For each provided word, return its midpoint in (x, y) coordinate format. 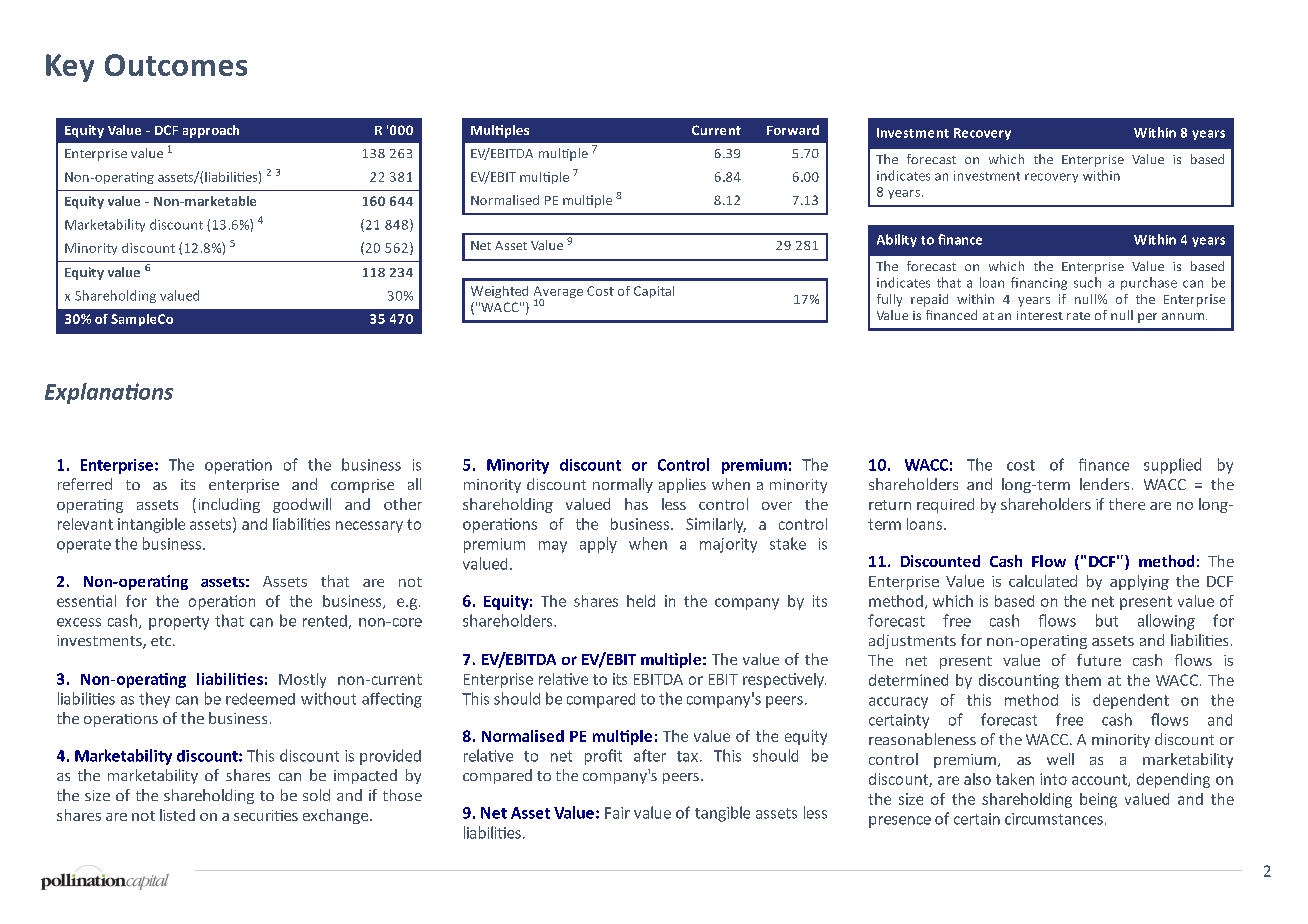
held (641, 601)
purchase (1149, 283)
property (179, 623)
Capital (654, 292)
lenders (1104, 484)
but (1107, 620)
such (1087, 282)
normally (623, 485)
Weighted (499, 292)
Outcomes (176, 65)
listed (177, 815)
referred (85, 484)
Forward (793, 130)
